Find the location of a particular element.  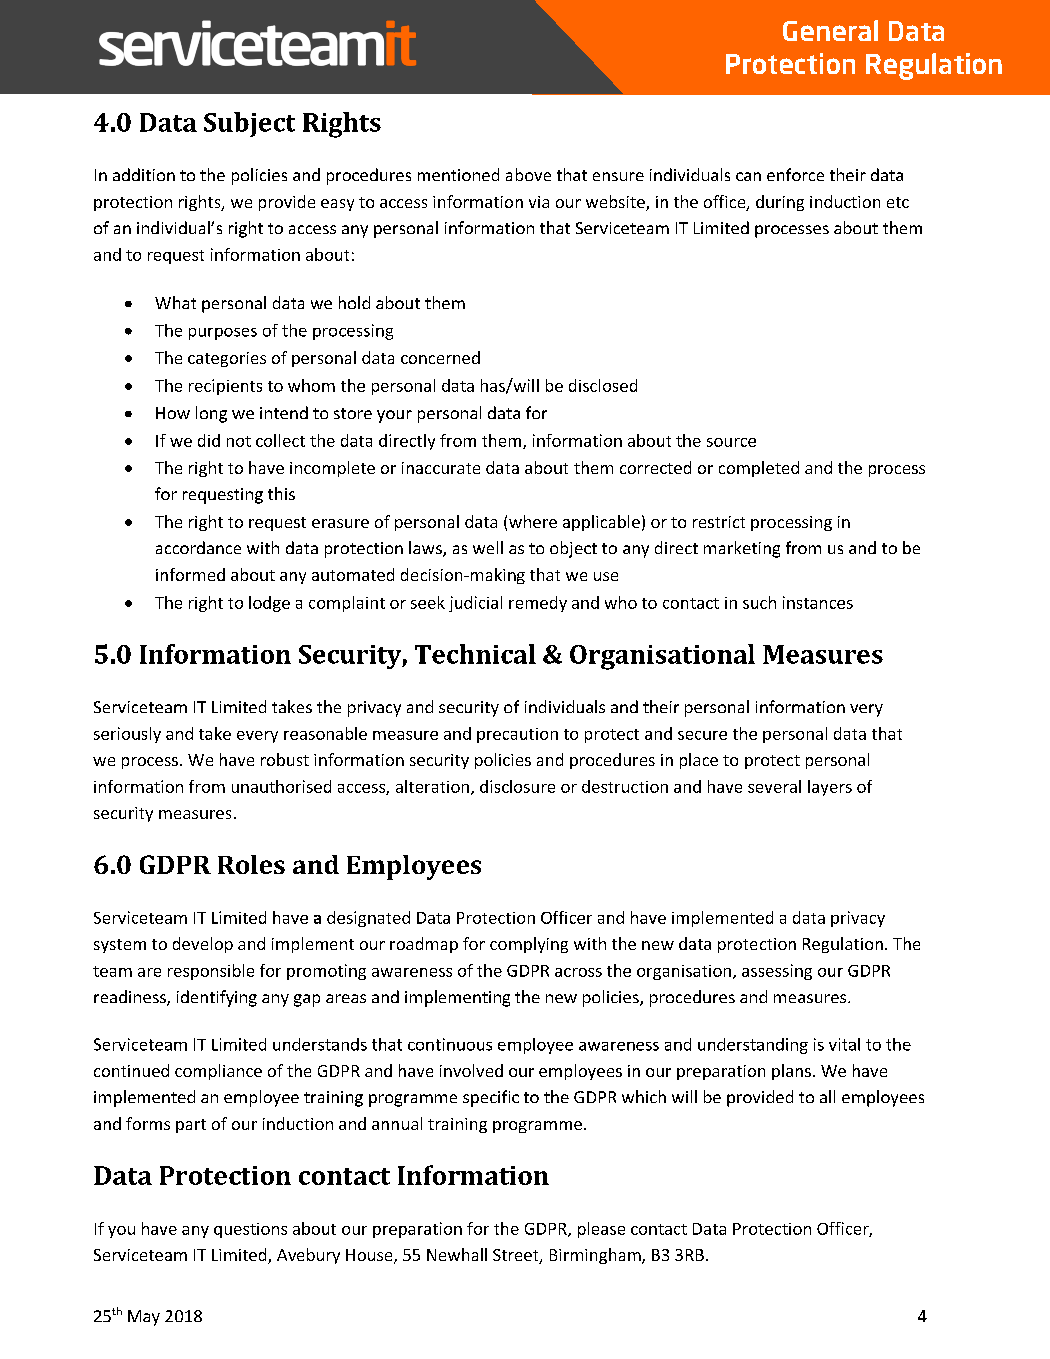

questions is located at coordinates (250, 1230).
